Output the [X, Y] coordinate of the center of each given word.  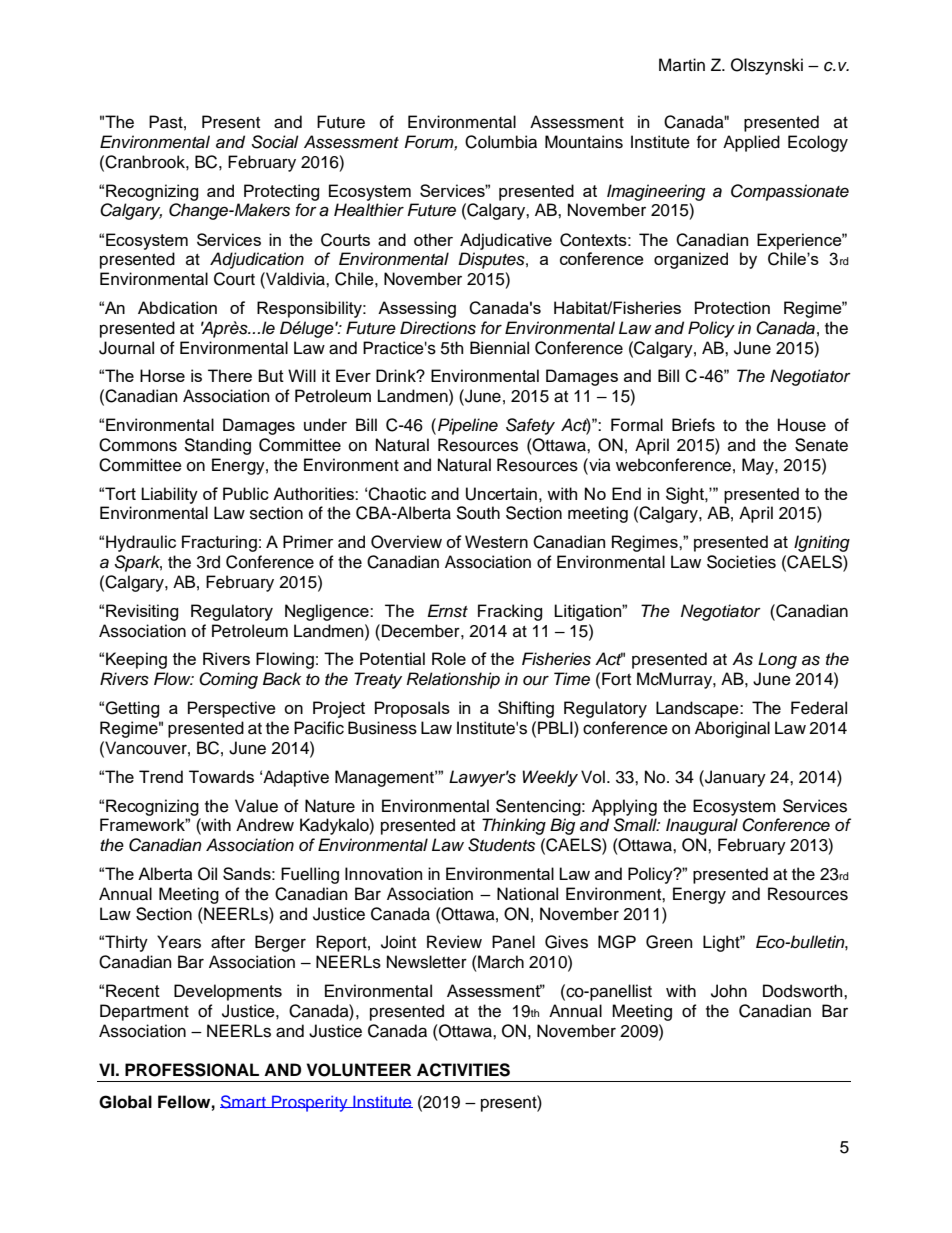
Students [501, 845]
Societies [741, 562]
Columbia [501, 142]
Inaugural [702, 826]
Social [275, 142]
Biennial [499, 348]
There [230, 375]
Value [256, 806]
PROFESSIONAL [192, 1070]
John [729, 991]
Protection [732, 307]
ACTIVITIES [463, 1070]
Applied [751, 143]
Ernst [447, 611]
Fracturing [219, 543]
